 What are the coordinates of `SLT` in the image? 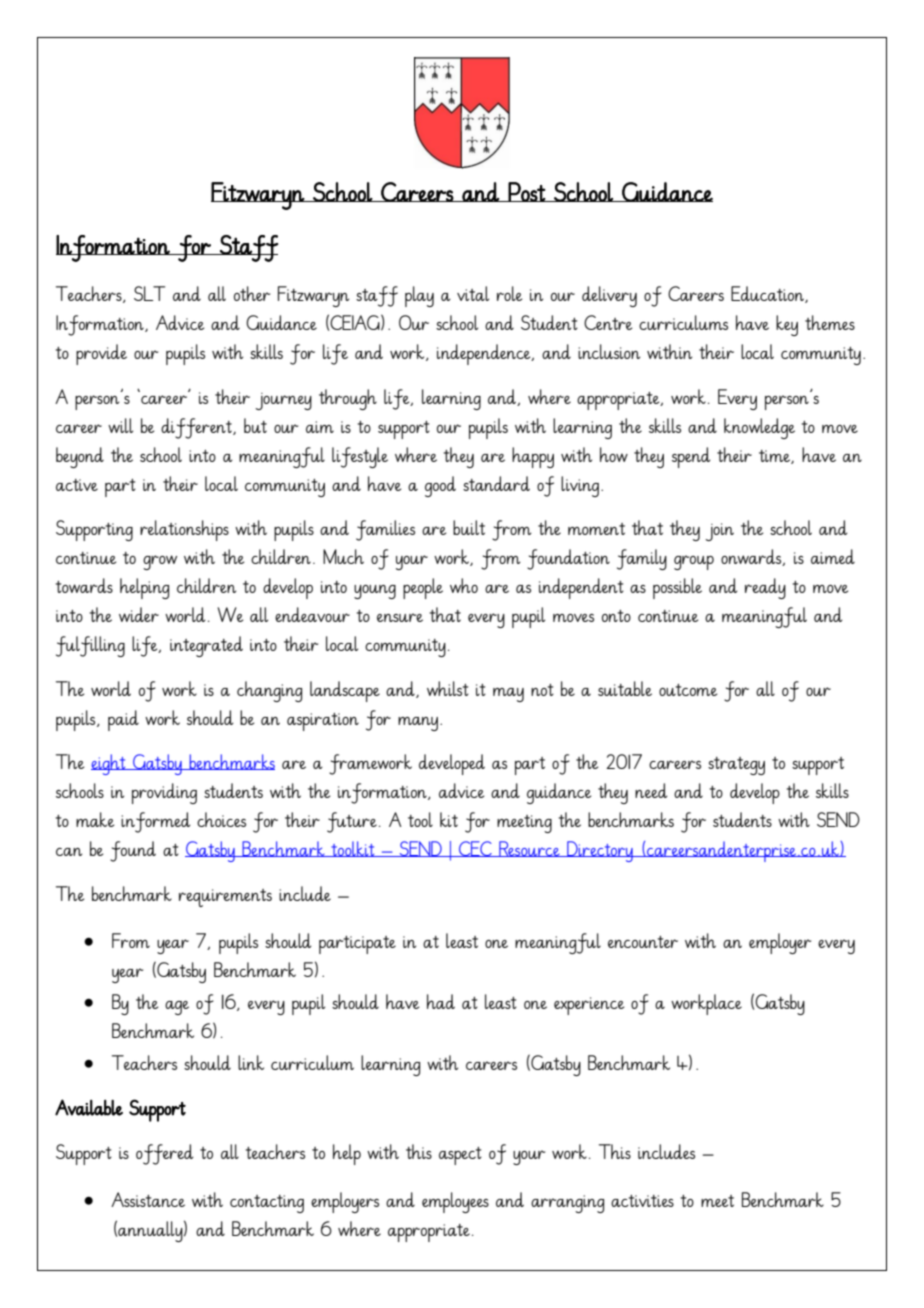 It's located at (149, 293).
